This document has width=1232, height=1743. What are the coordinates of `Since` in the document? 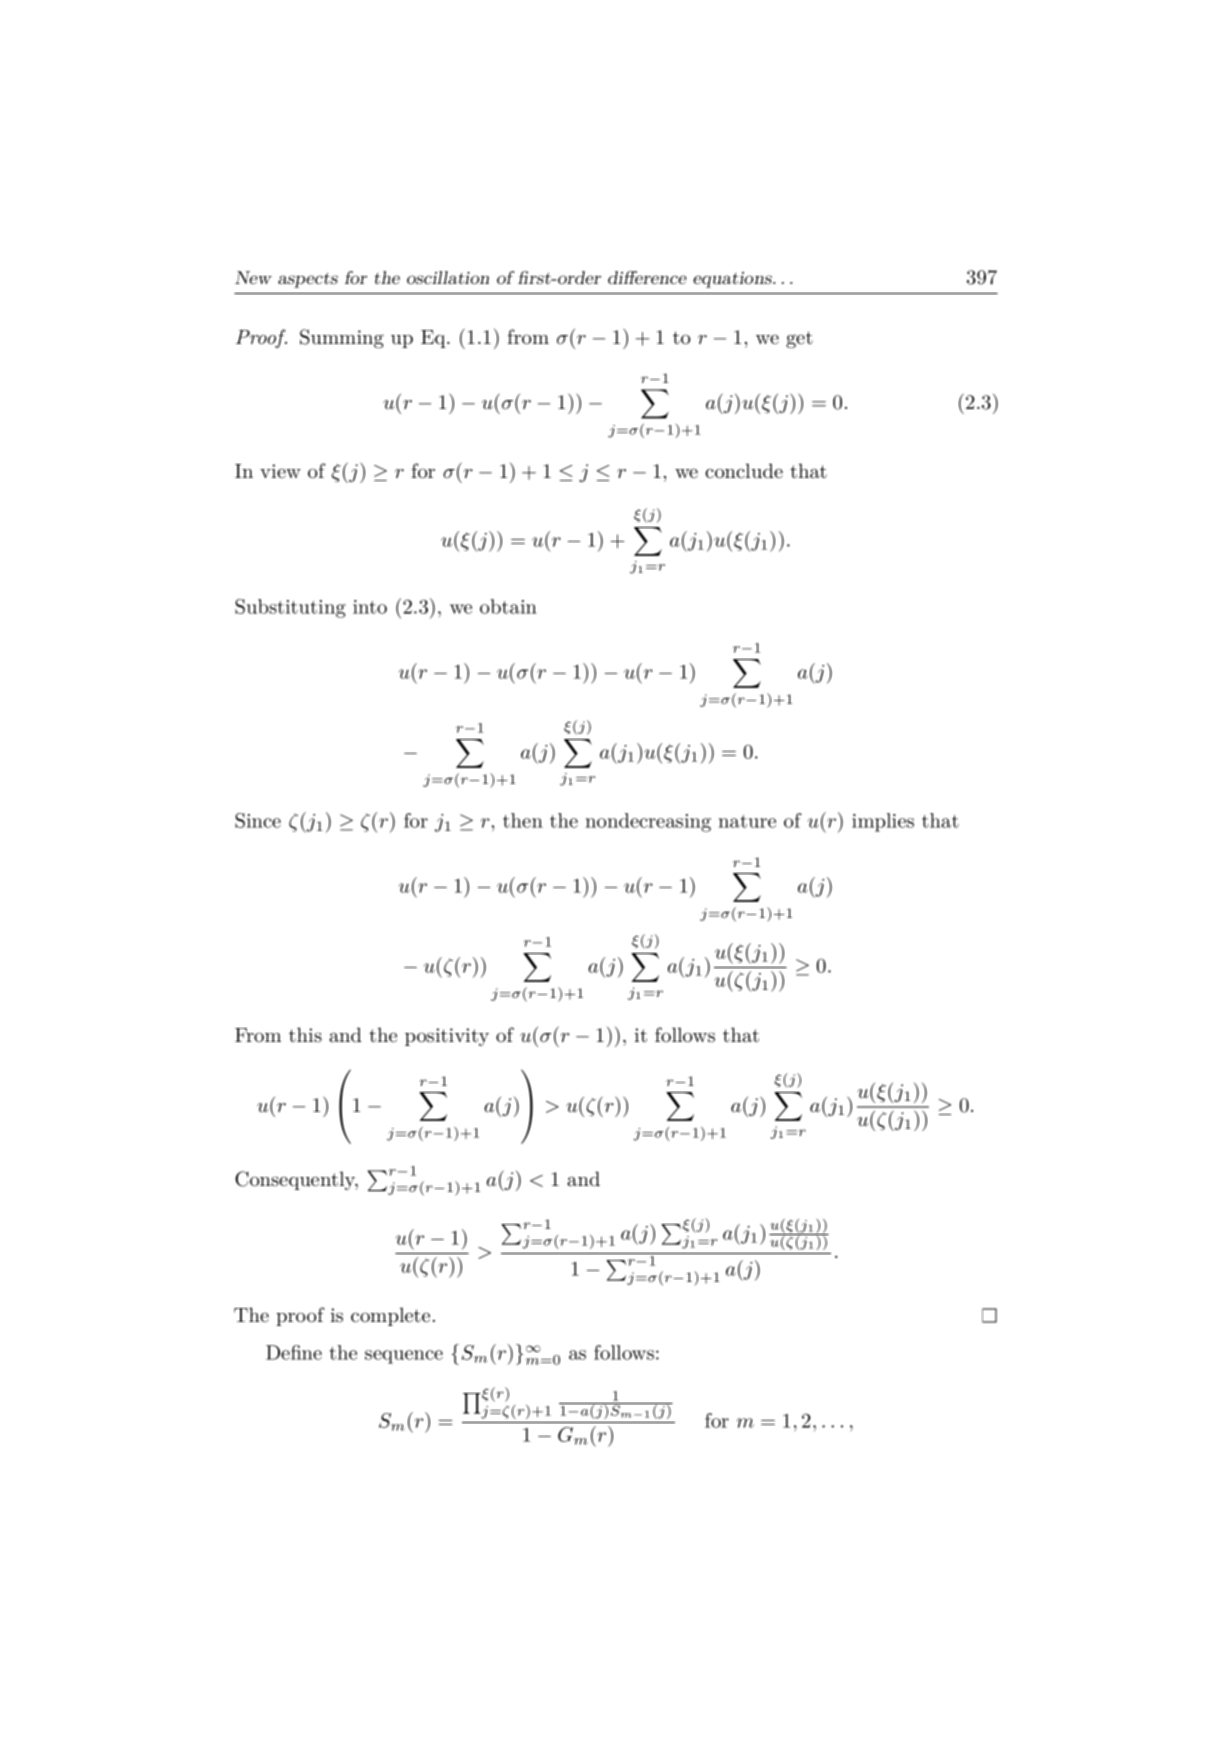 It's located at (258, 820).
